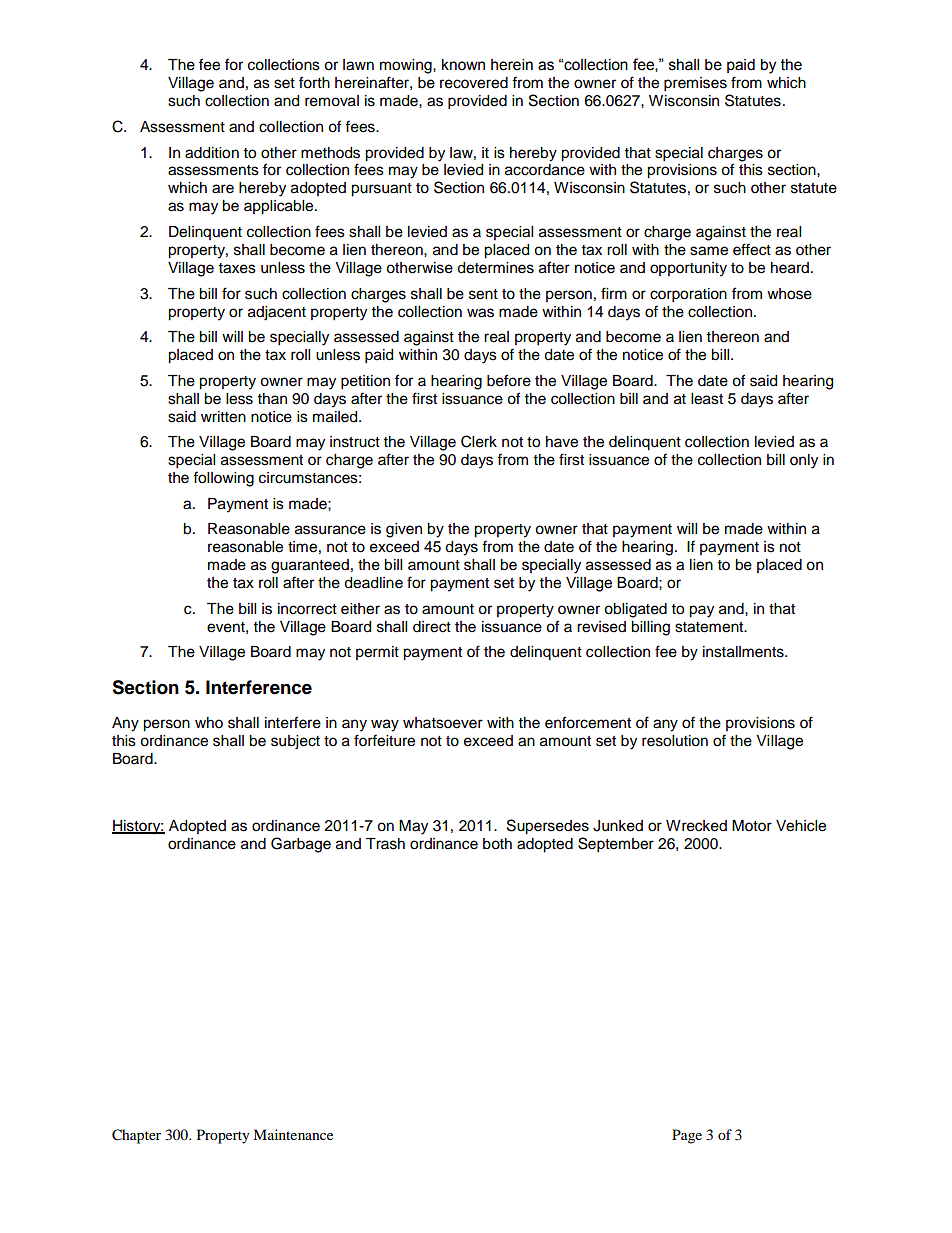 The image size is (952, 1233). What do you see at coordinates (443, 723) in the document?
I see `whatsoever` at bounding box center [443, 723].
